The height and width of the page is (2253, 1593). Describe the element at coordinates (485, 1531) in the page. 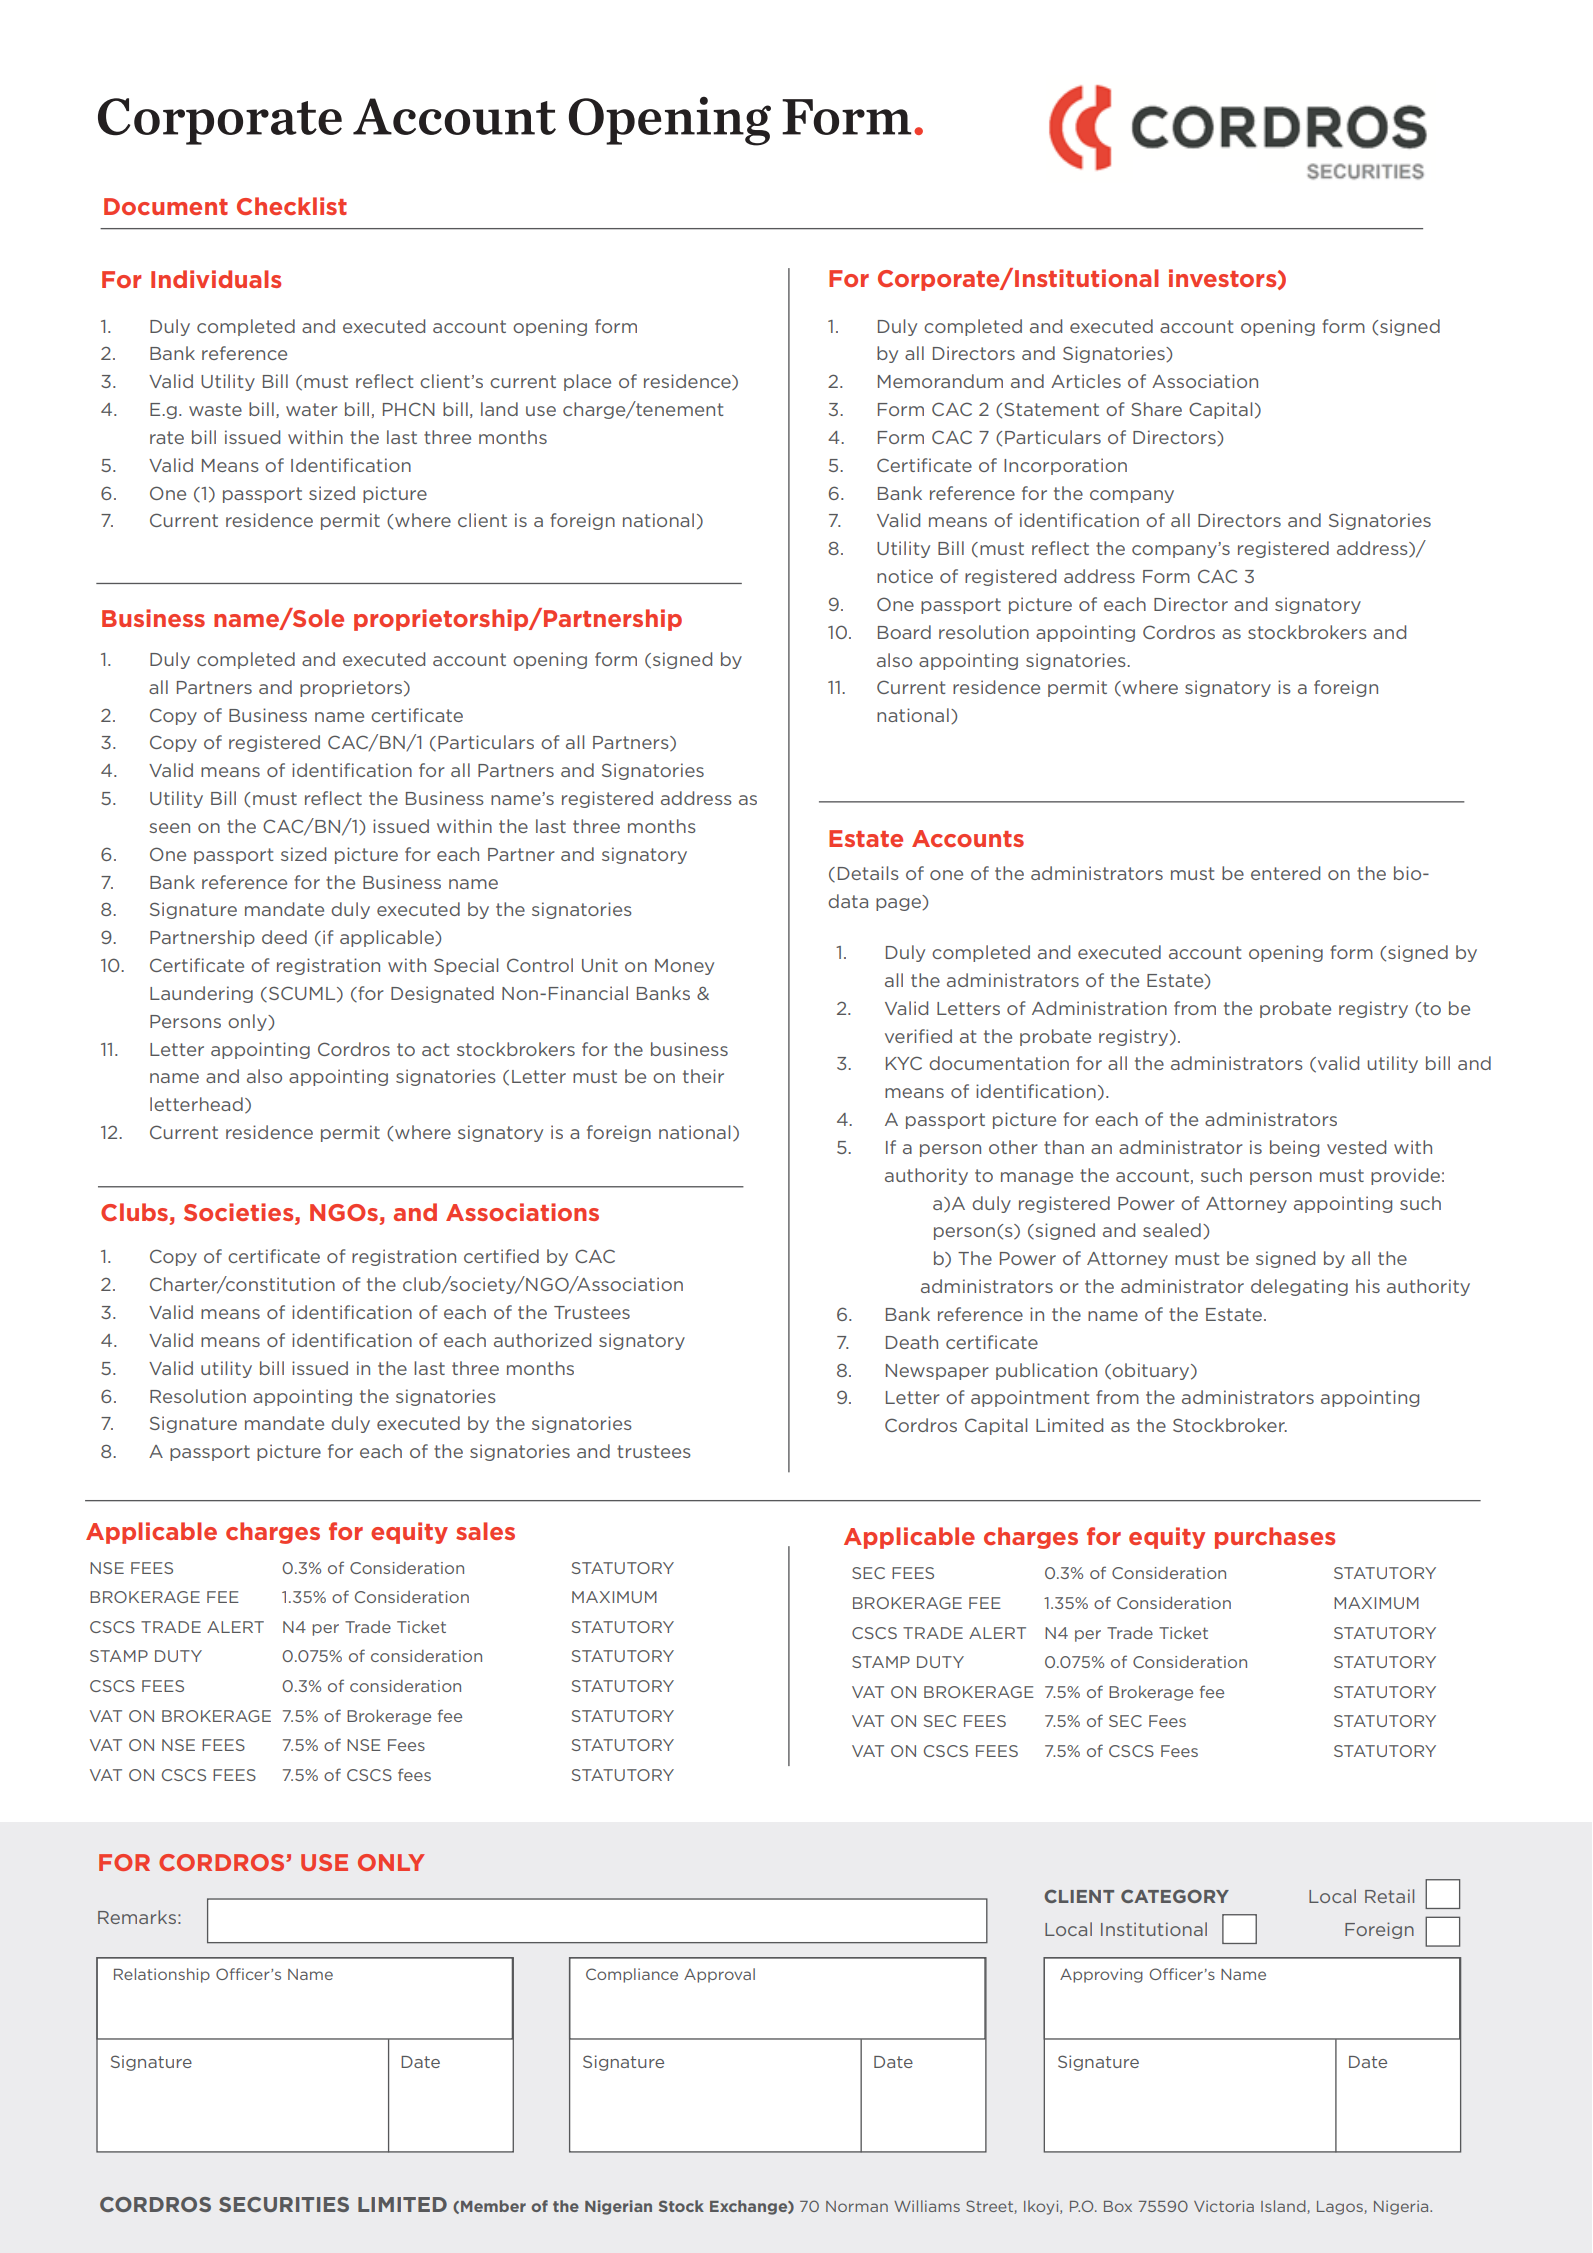

I see `sales` at that location.
